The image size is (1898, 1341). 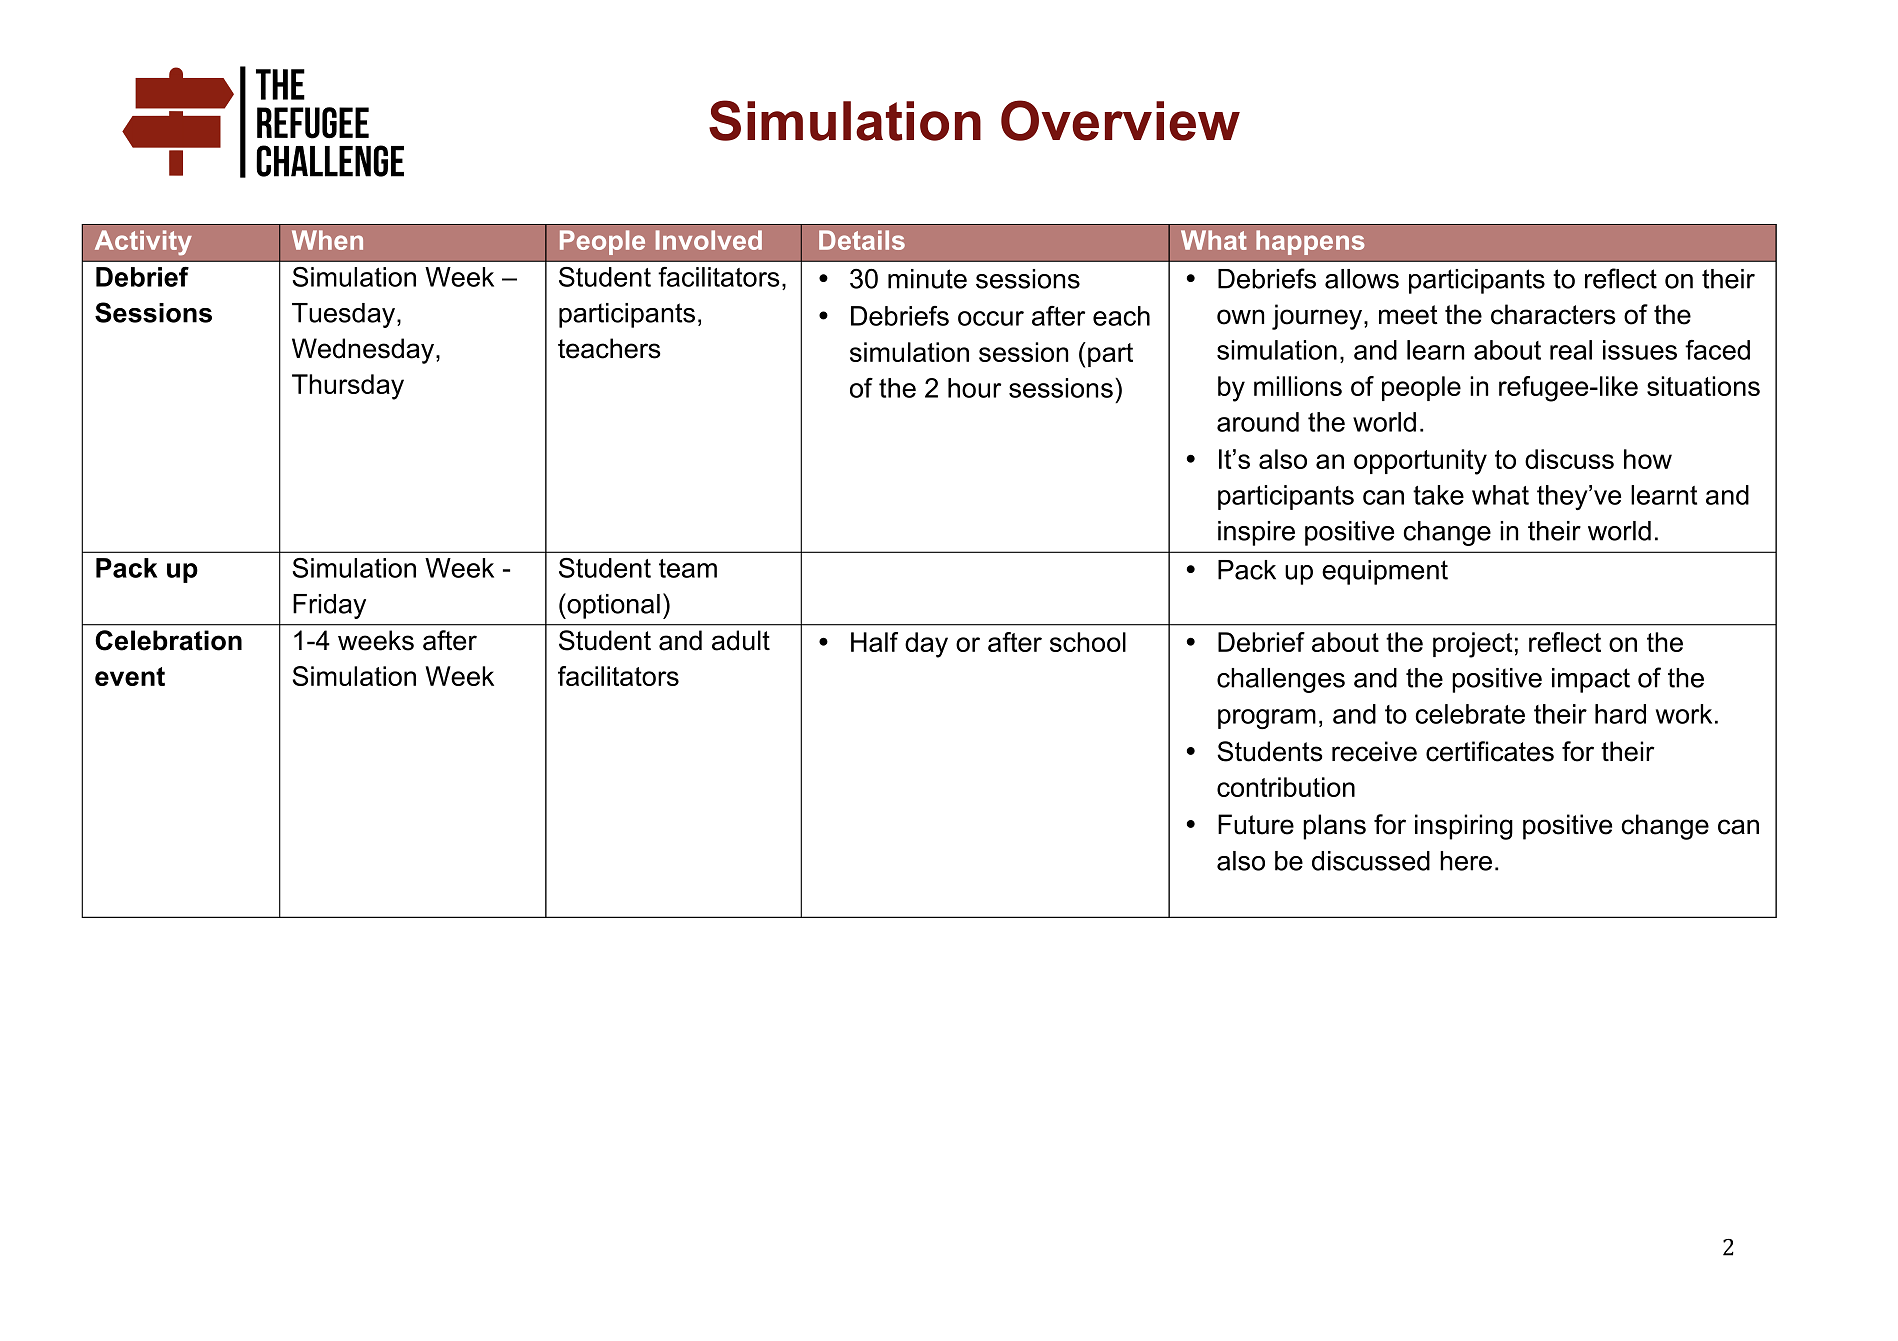 What do you see at coordinates (327, 240) in the image?
I see `When` at bounding box center [327, 240].
